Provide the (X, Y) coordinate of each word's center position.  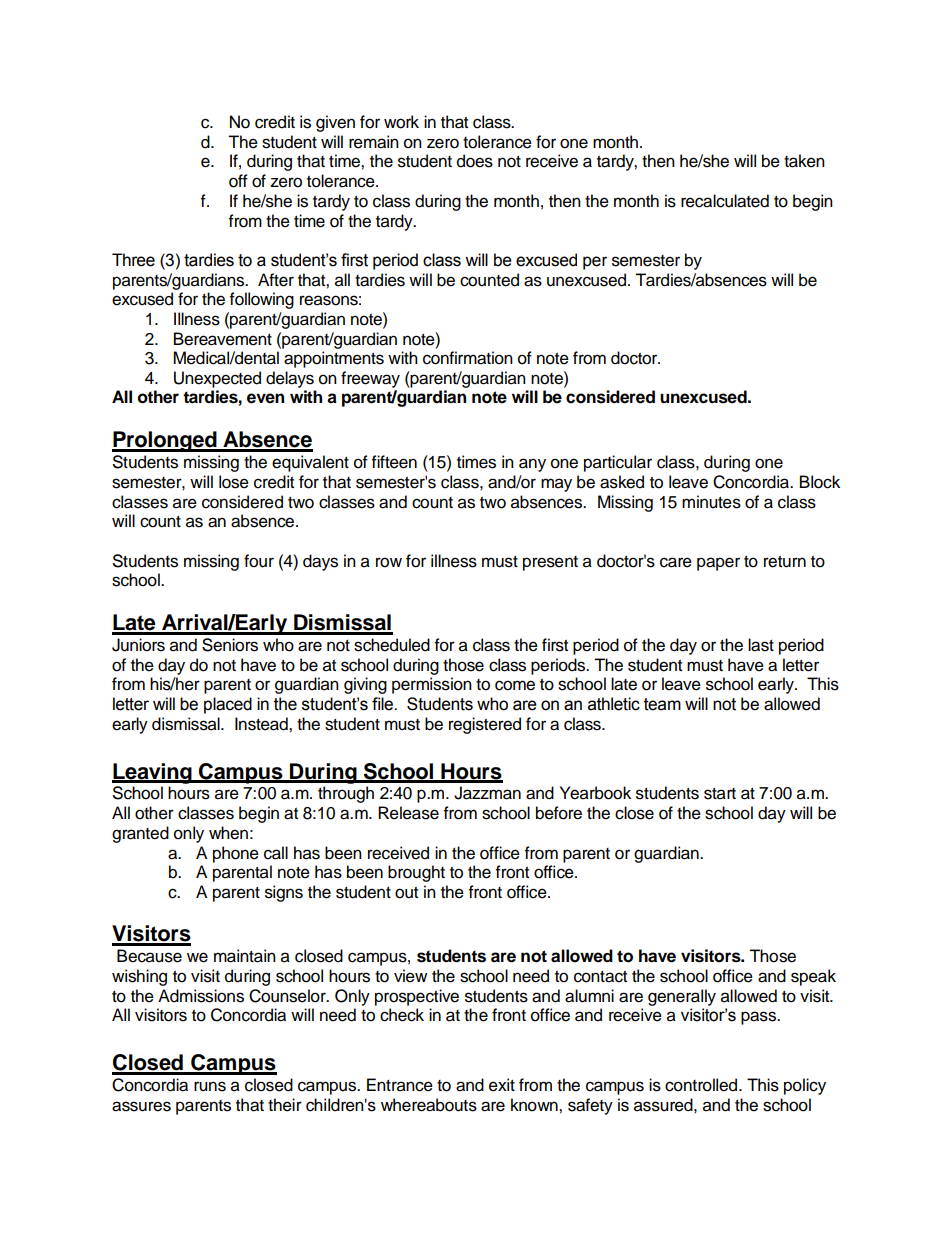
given (335, 123)
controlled (701, 1085)
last (761, 645)
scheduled (392, 645)
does (475, 161)
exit (502, 1085)
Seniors (230, 645)
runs (210, 1086)
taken (804, 161)
